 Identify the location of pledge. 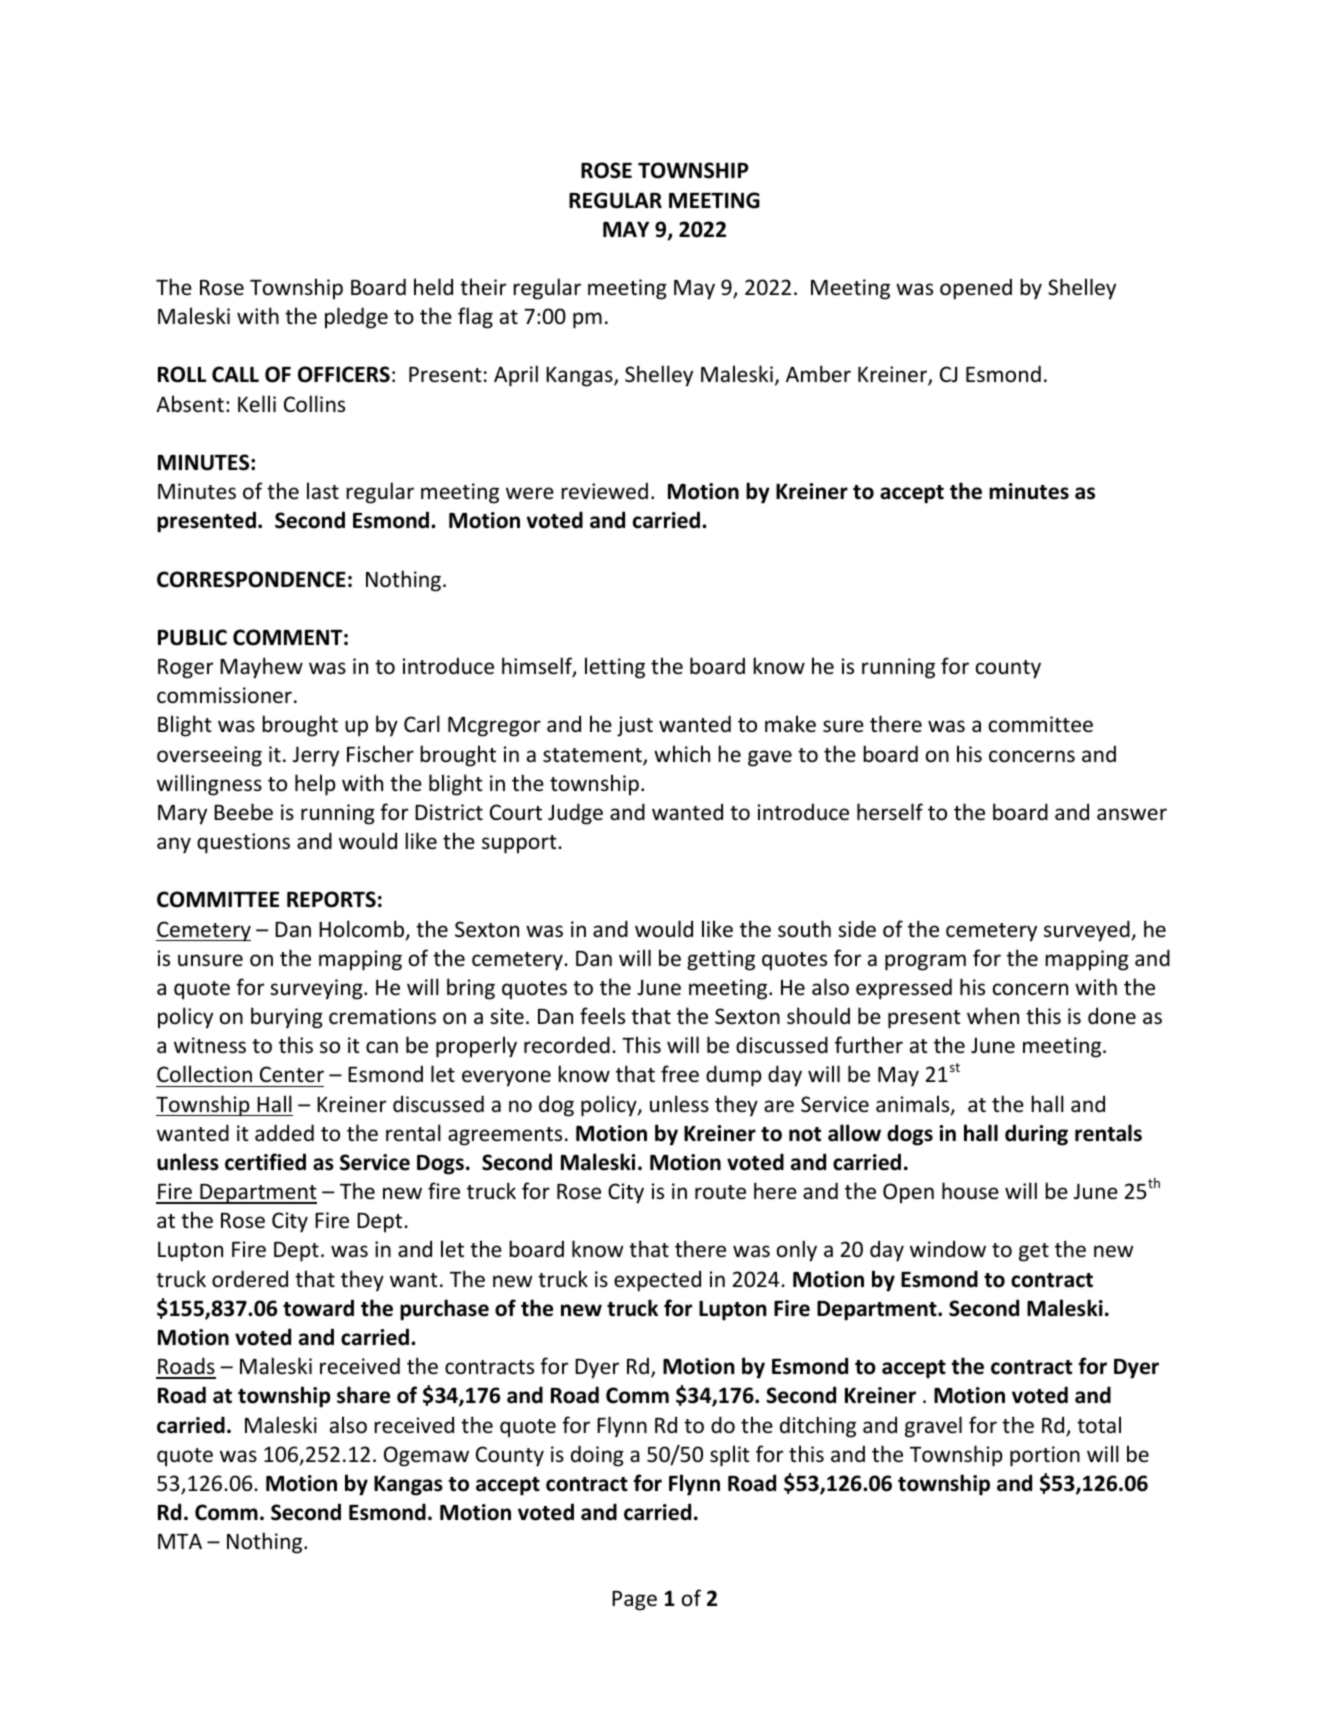
(356, 318).
